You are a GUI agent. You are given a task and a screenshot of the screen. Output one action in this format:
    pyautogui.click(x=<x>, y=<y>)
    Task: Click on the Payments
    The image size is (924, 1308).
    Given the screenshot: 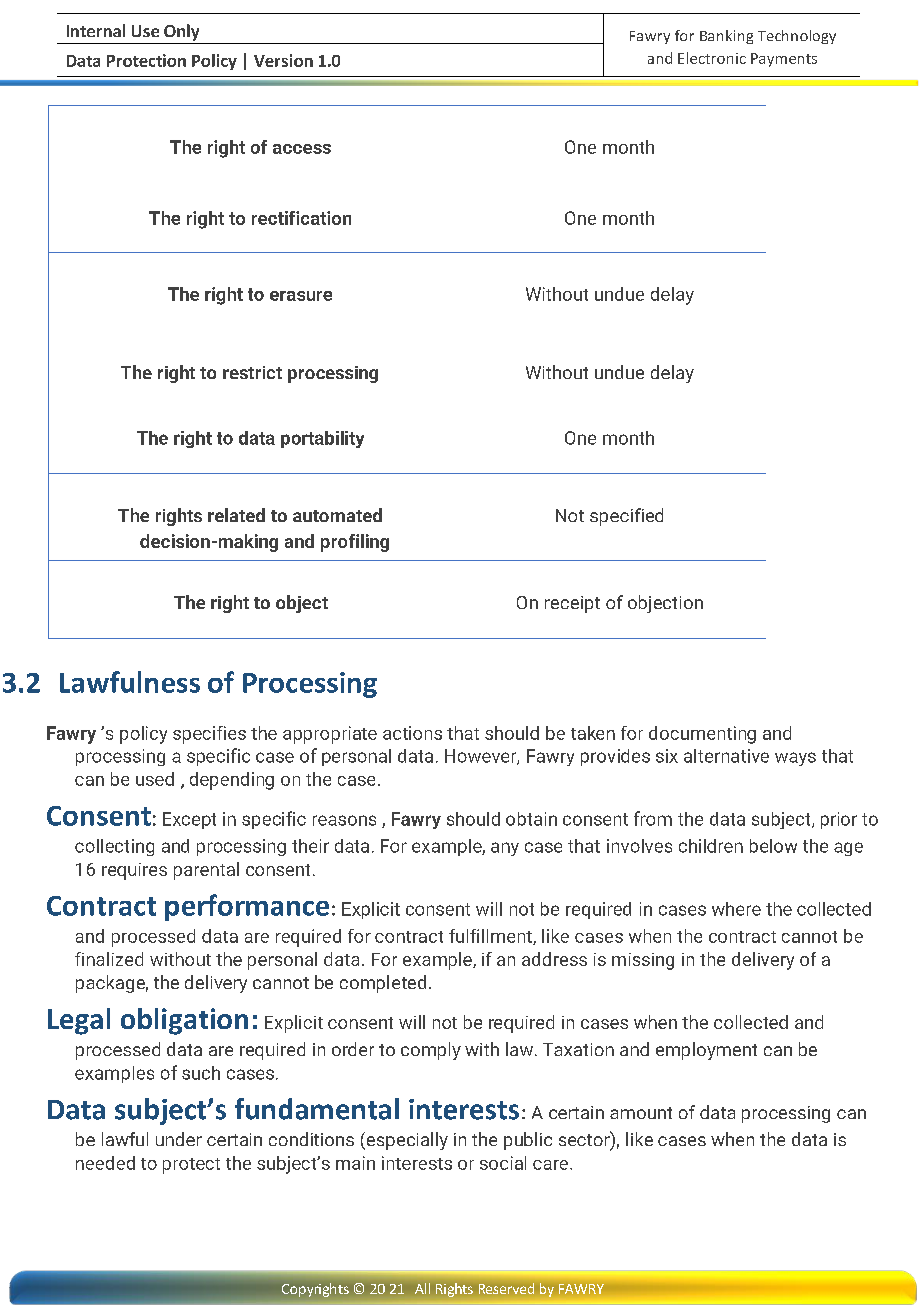 What is the action you would take?
    pyautogui.click(x=784, y=60)
